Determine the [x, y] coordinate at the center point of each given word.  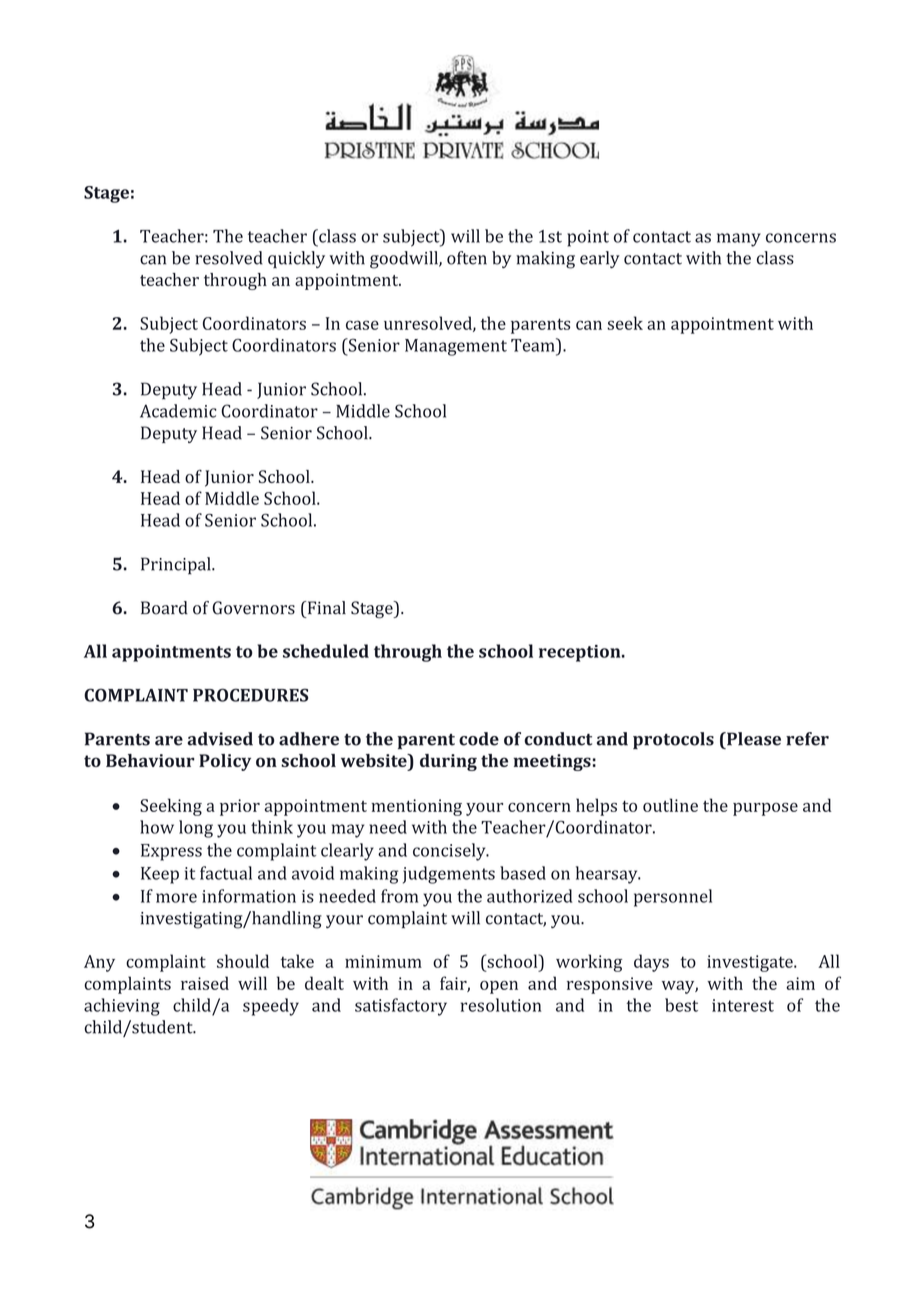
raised [205, 983]
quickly [296, 259]
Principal [177, 566]
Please [753, 739]
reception [581, 653]
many [739, 240]
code [479, 739]
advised [220, 739]
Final [325, 608]
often [467, 258]
